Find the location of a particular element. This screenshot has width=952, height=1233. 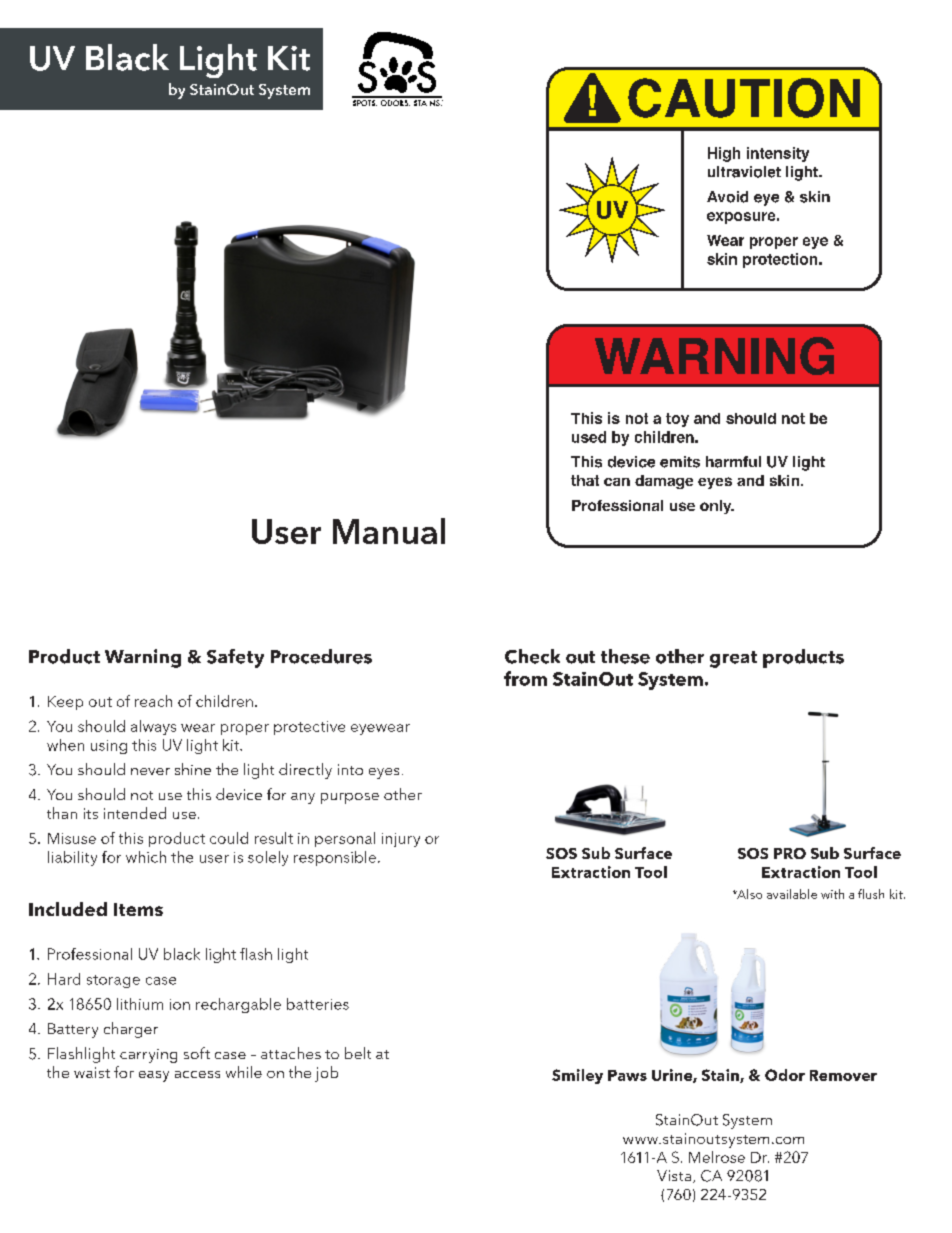

from is located at coordinates (525, 678).
